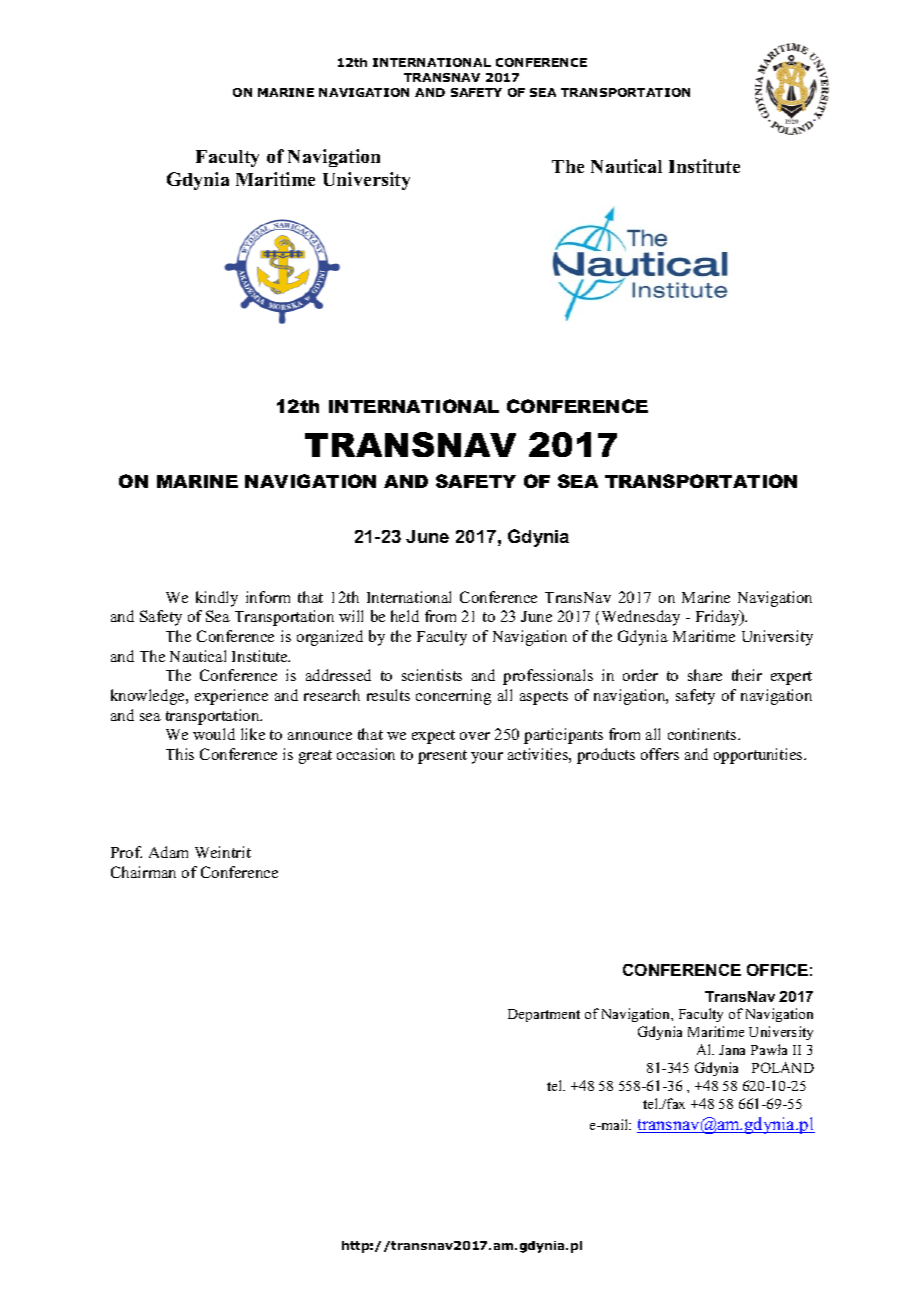 The image size is (924, 1308). I want to click on kindly, so click(217, 599).
